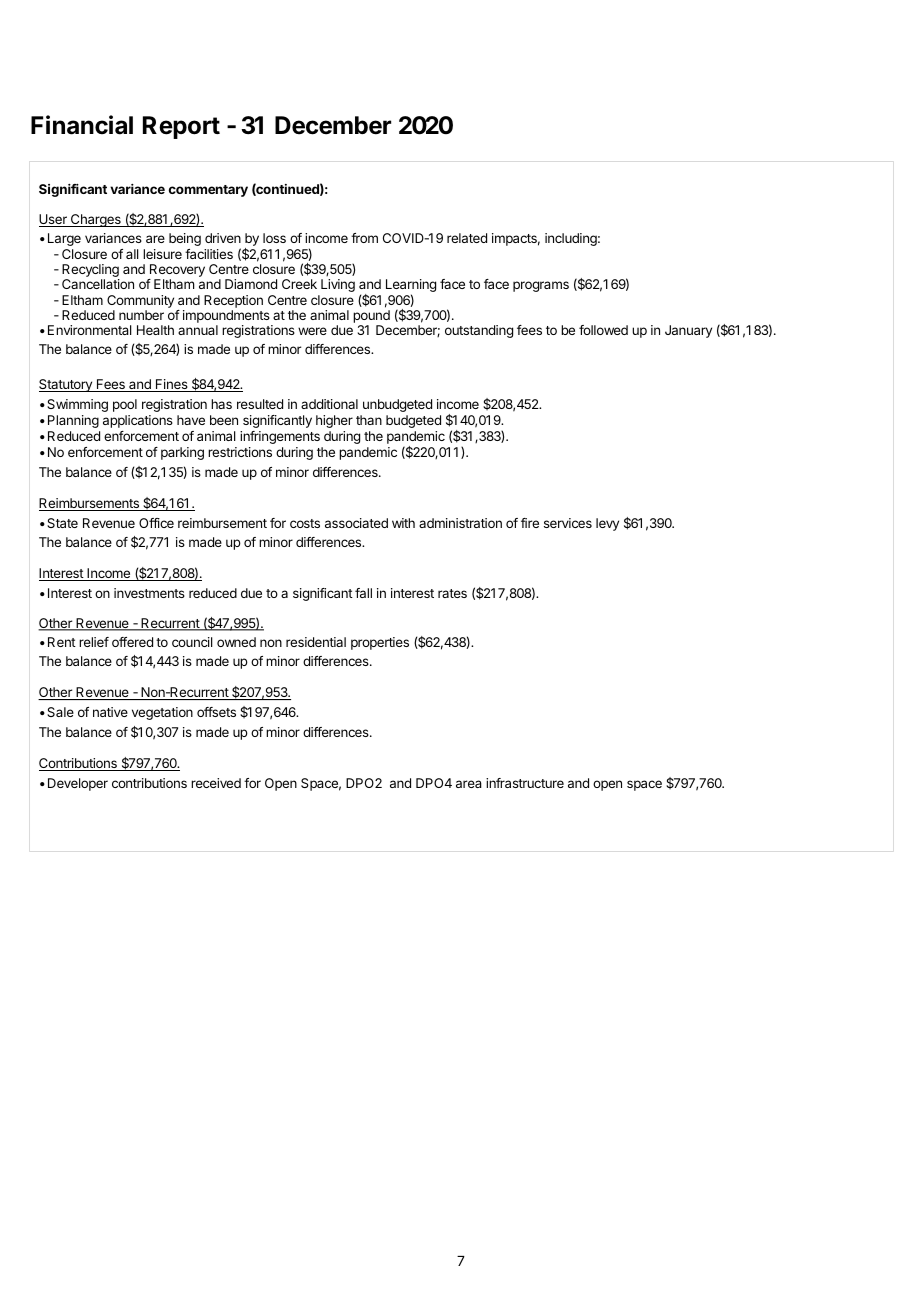 The width and height of the document is (924, 1307). Describe the element at coordinates (338, 285) in the document. I see `Living` at that location.
